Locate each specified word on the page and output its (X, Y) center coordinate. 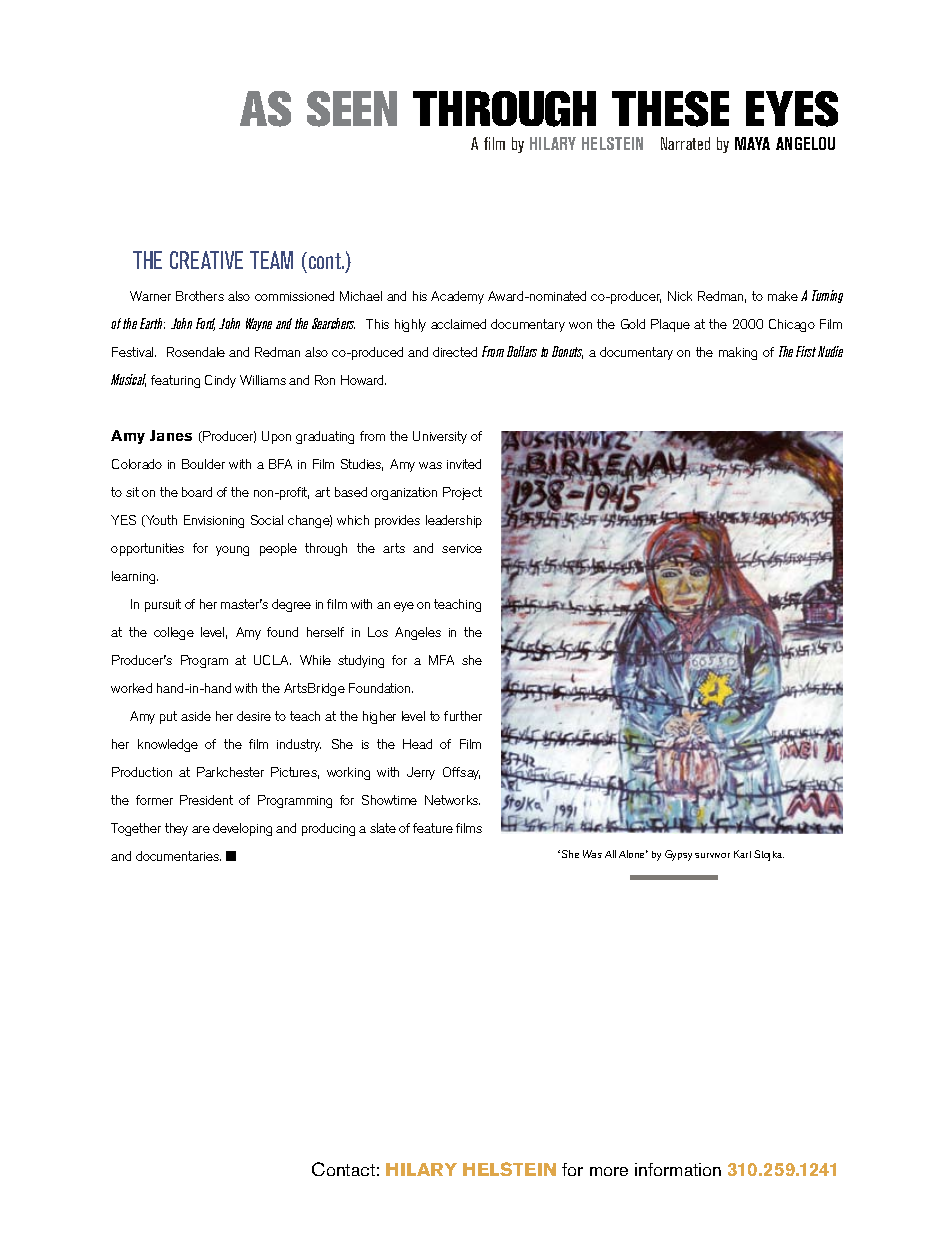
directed (455, 352)
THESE (670, 109)
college (174, 633)
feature (433, 828)
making (738, 353)
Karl (742, 854)
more (609, 1171)
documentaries (178, 856)
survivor (712, 855)
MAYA (752, 143)
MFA (441, 660)
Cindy (220, 381)
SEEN (352, 109)
